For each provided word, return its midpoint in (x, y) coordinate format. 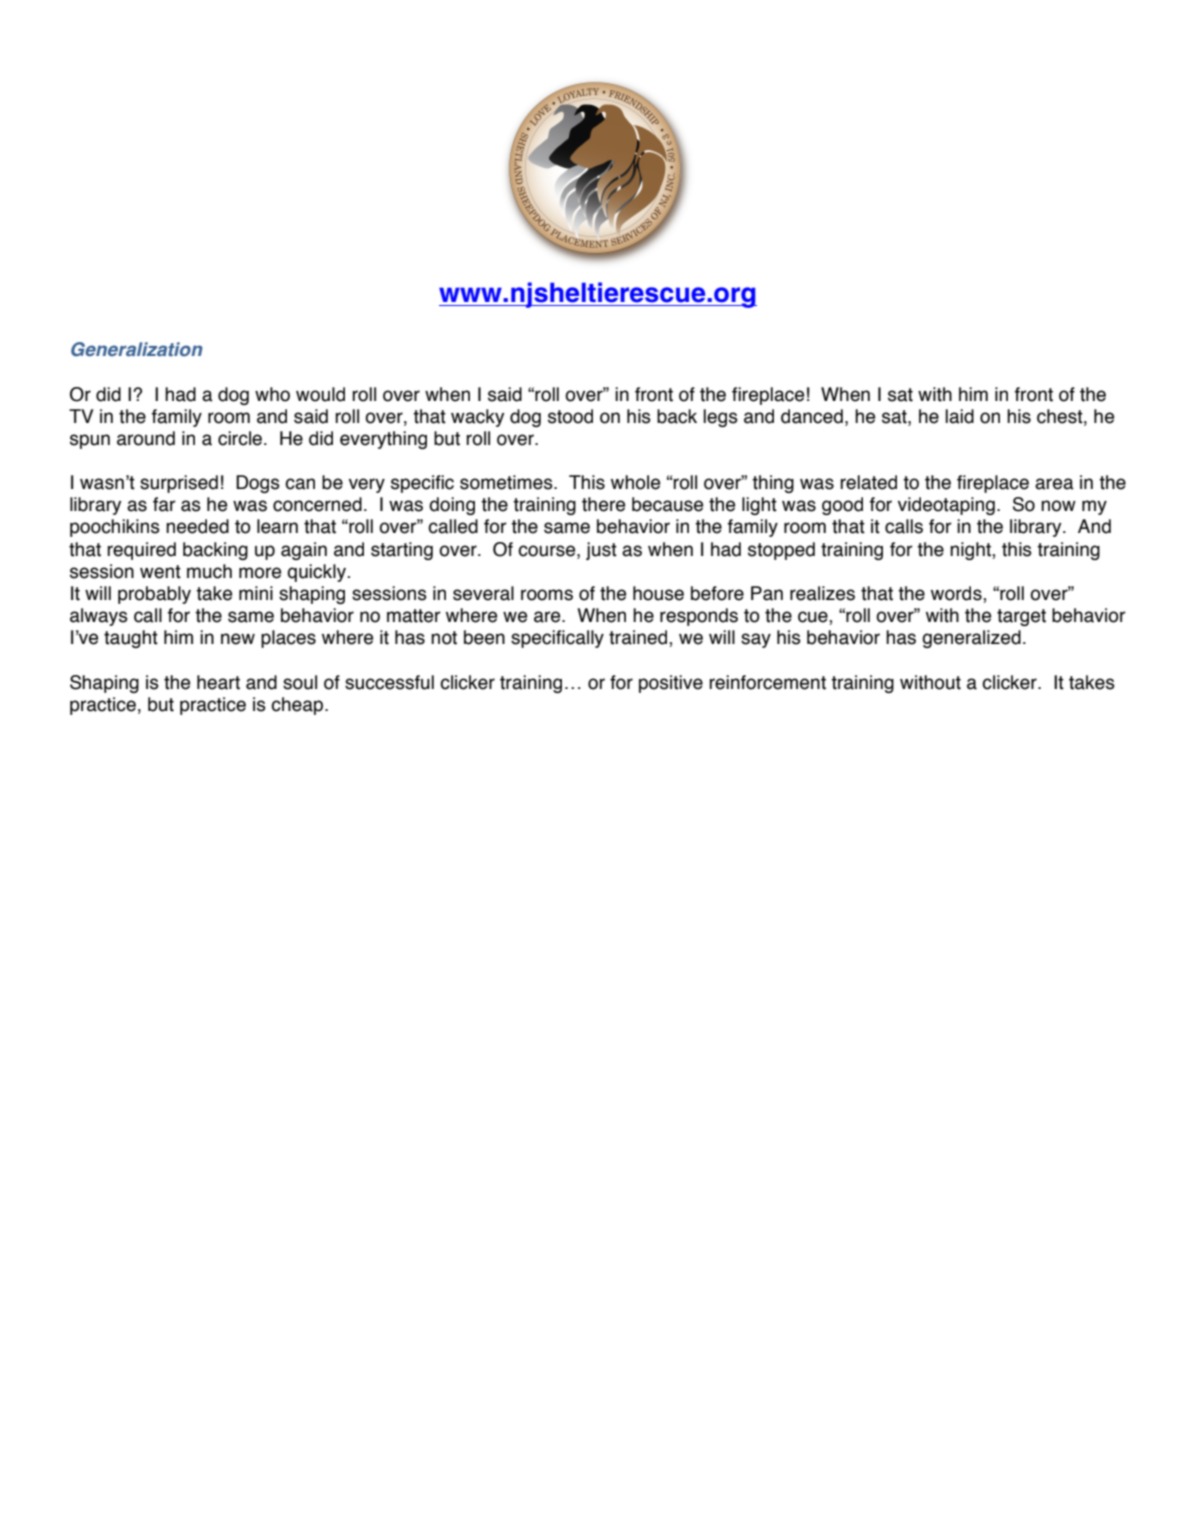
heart (218, 682)
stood (570, 416)
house (658, 593)
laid (959, 416)
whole (635, 482)
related (868, 482)
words (957, 593)
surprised (179, 484)
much (209, 571)
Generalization (137, 349)
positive (671, 684)
